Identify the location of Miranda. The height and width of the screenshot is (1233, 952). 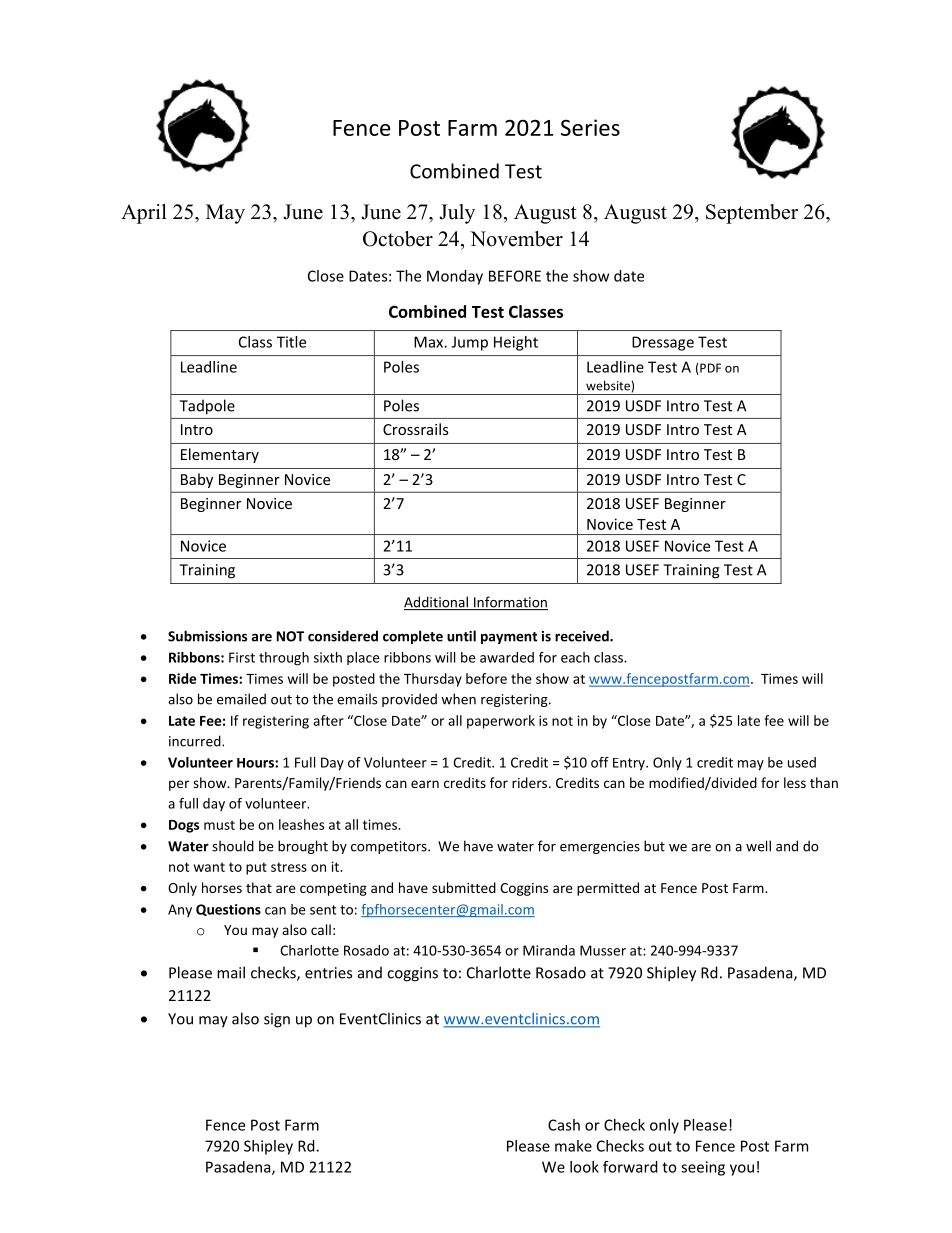
(549, 950).
